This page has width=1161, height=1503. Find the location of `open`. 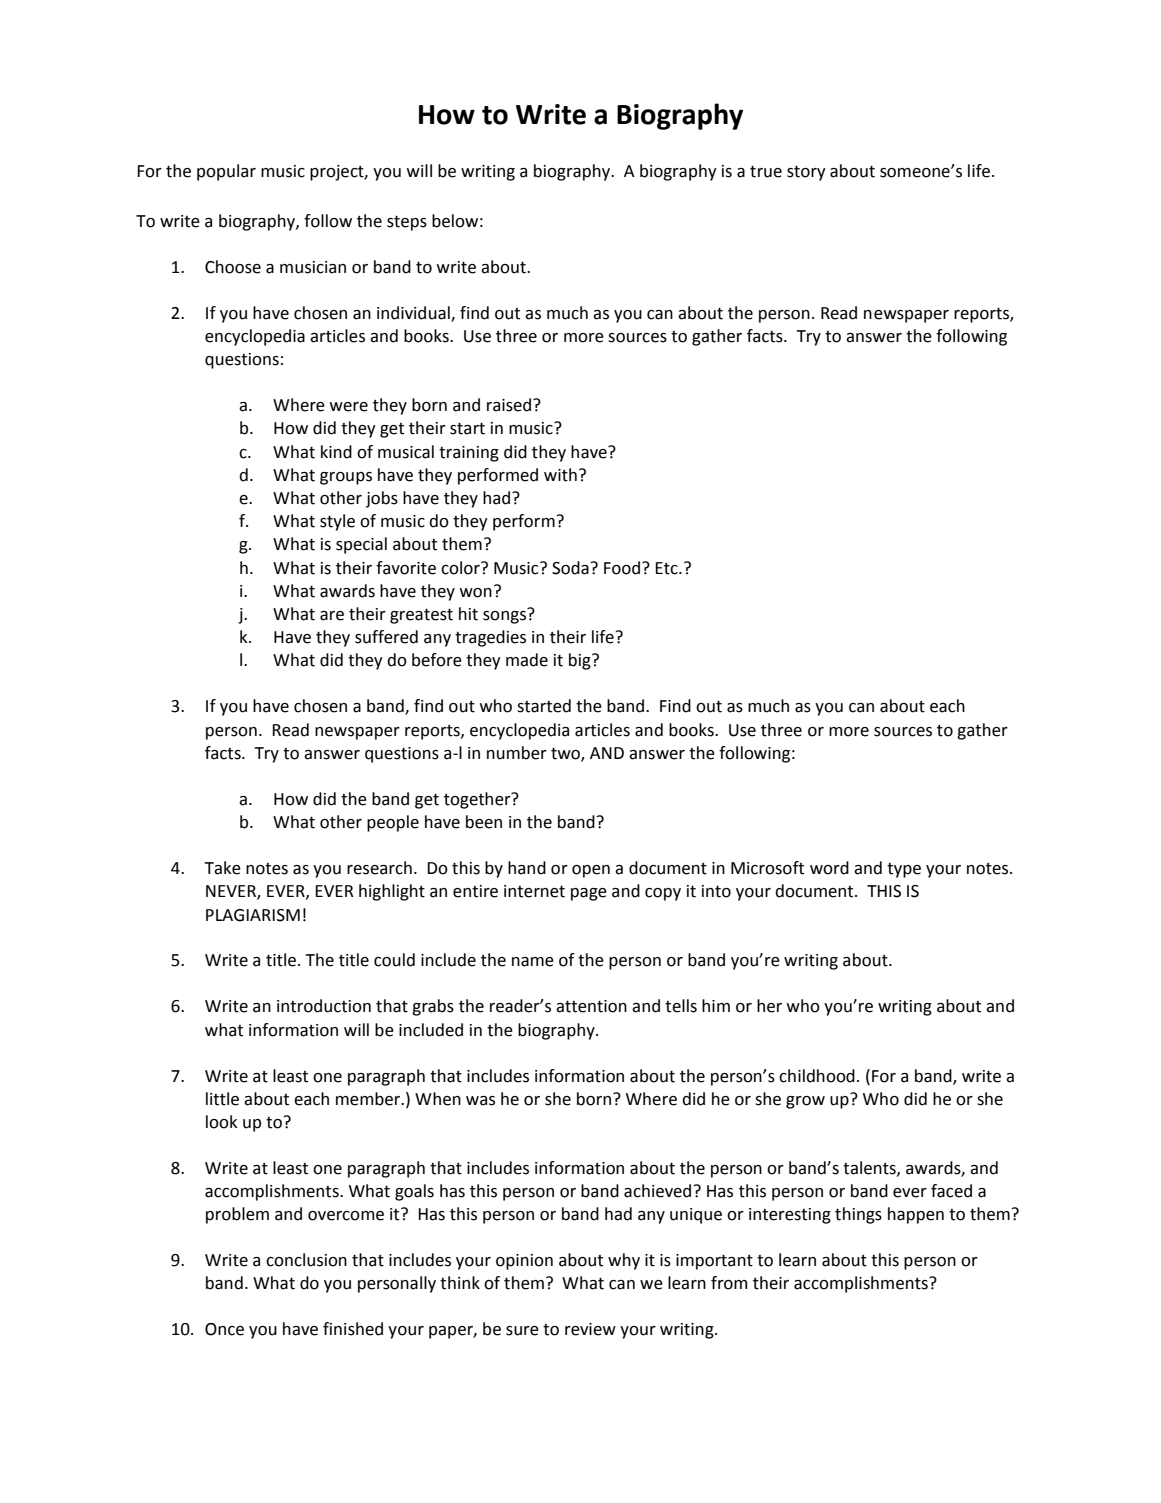

open is located at coordinates (591, 871).
